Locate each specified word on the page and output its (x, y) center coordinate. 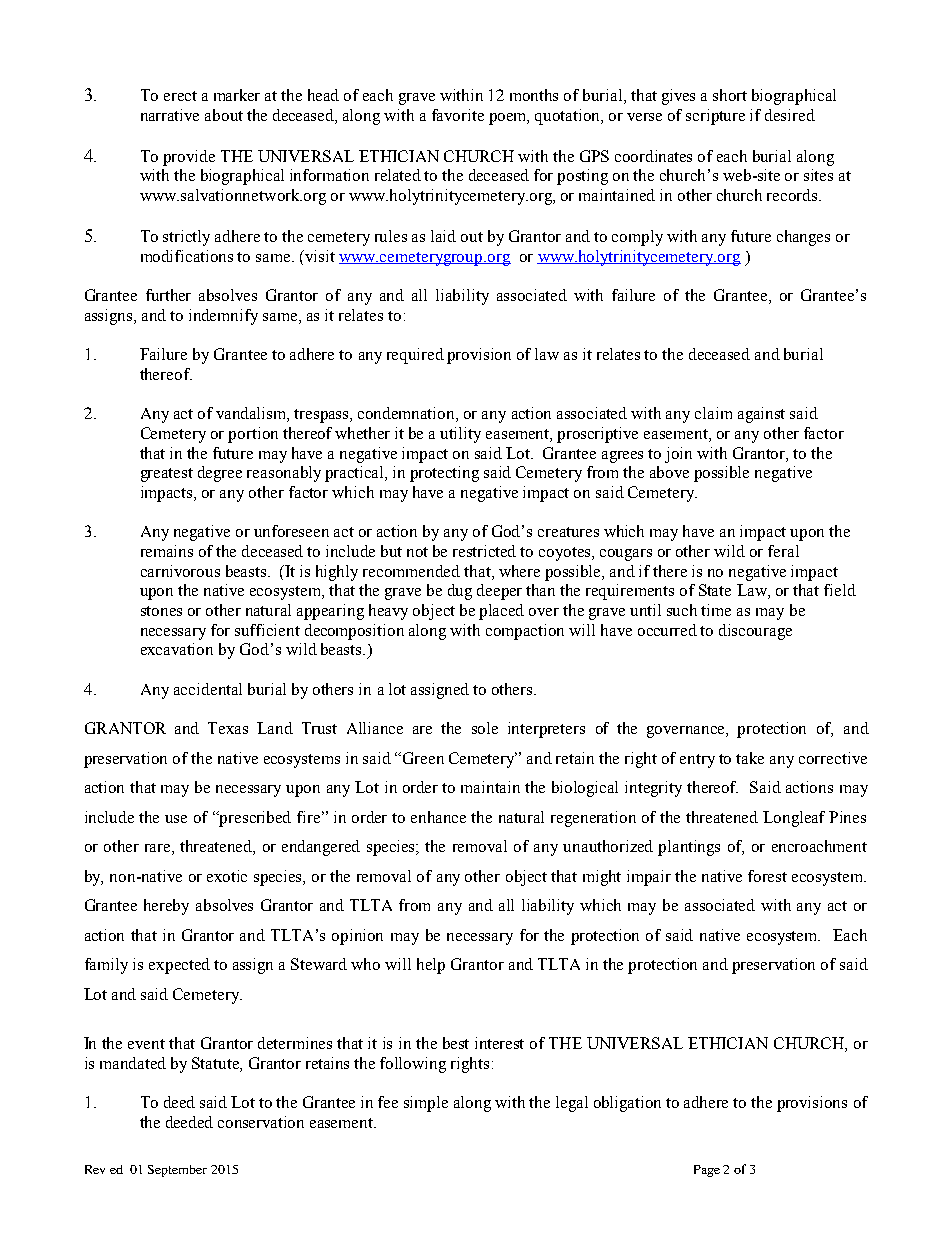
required (415, 356)
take (750, 758)
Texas (228, 728)
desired (790, 115)
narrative (170, 115)
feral (783, 551)
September (177, 1171)
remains (167, 551)
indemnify (223, 317)
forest (767, 876)
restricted (484, 551)
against (761, 415)
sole (485, 728)
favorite (458, 115)
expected (179, 966)
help (431, 966)
